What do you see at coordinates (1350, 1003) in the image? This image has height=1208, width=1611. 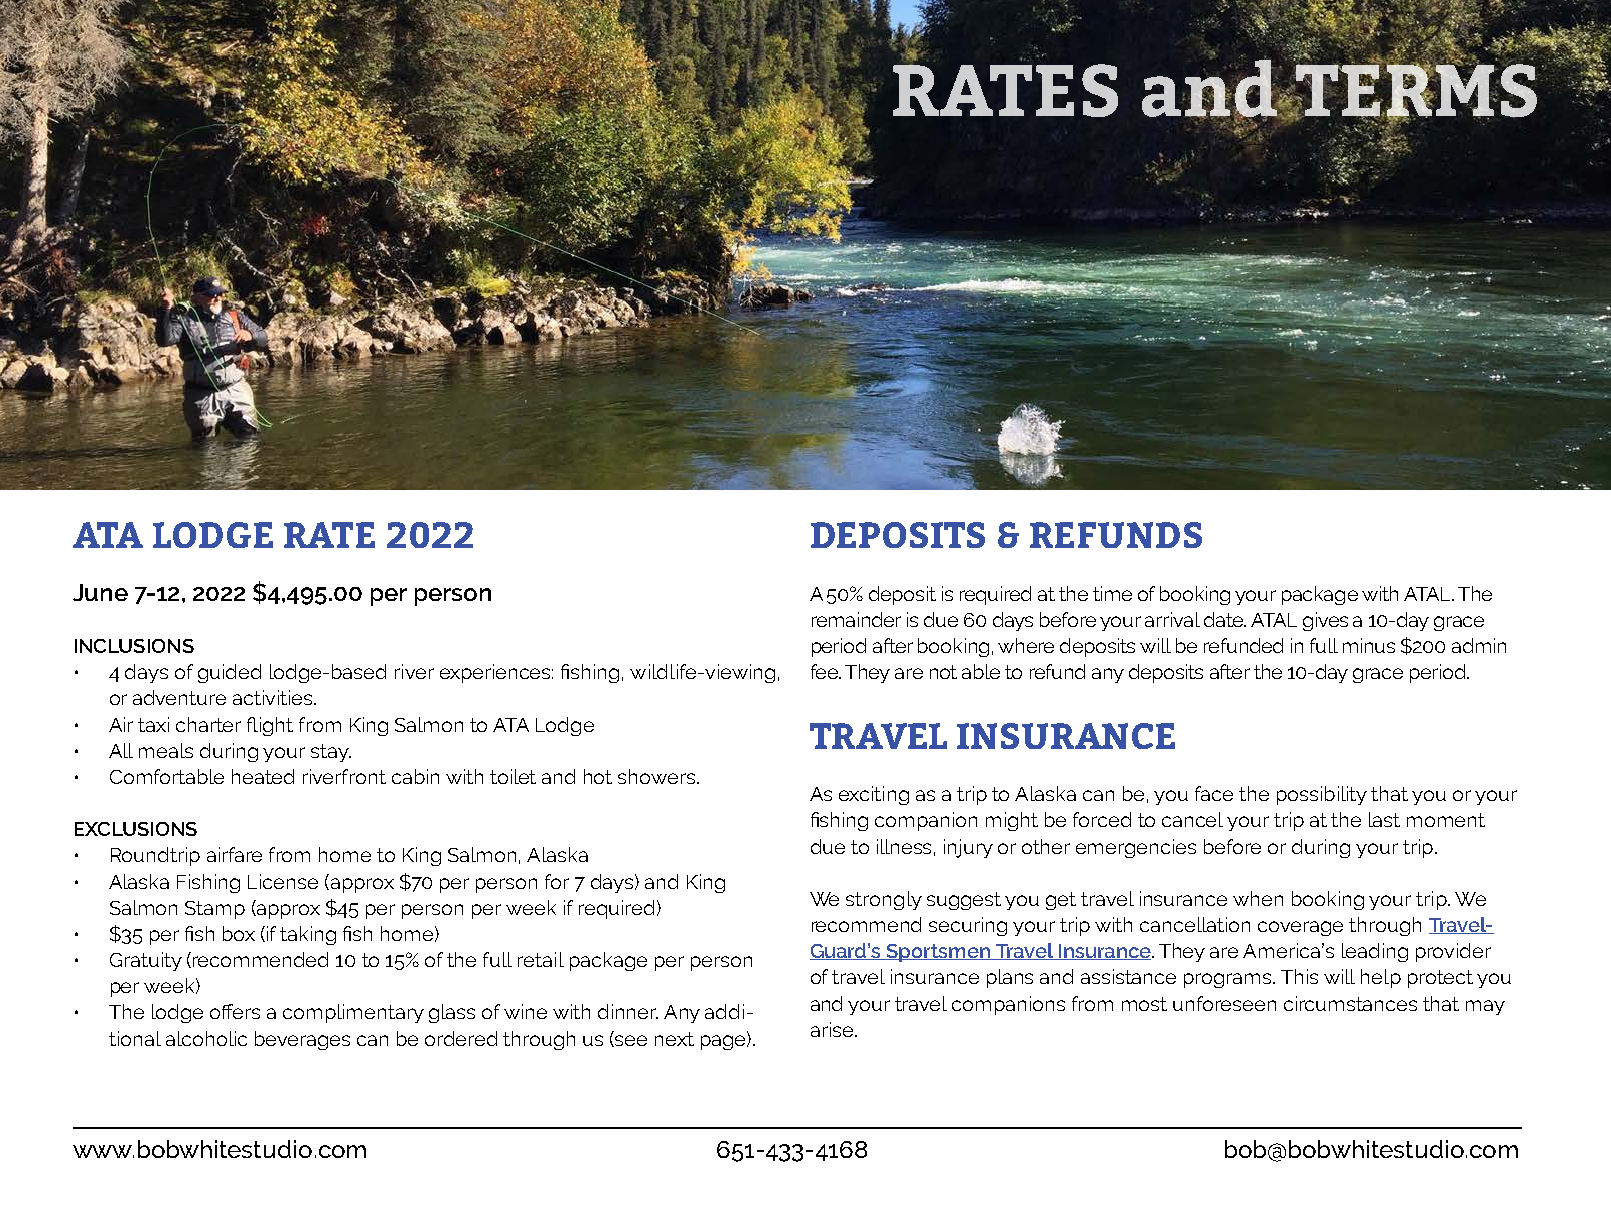 I see `circumstances` at bounding box center [1350, 1003].
